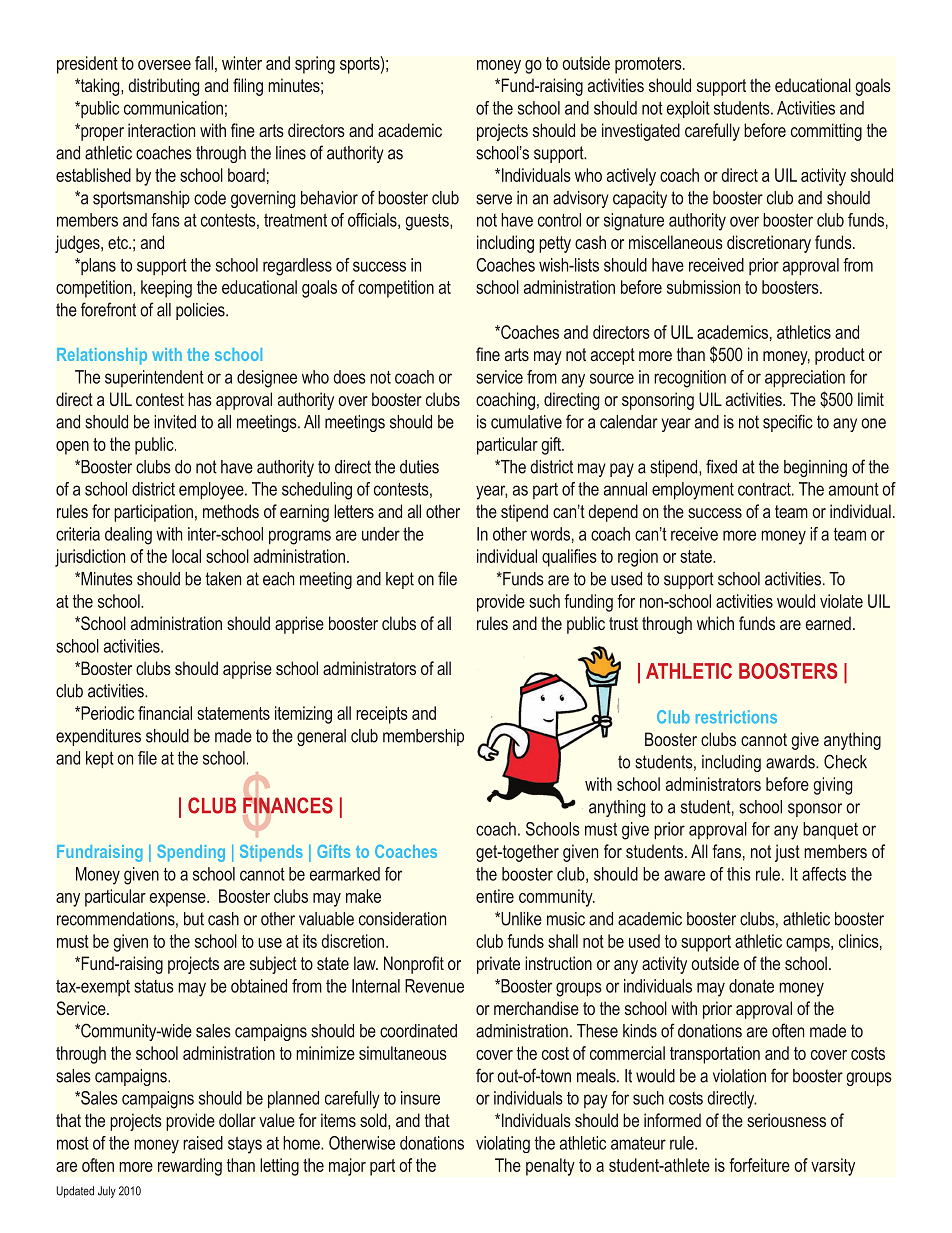 Image resolution: width=952 pixels, height=1233 pixels. I want to click on expense, so click(179, 900).
